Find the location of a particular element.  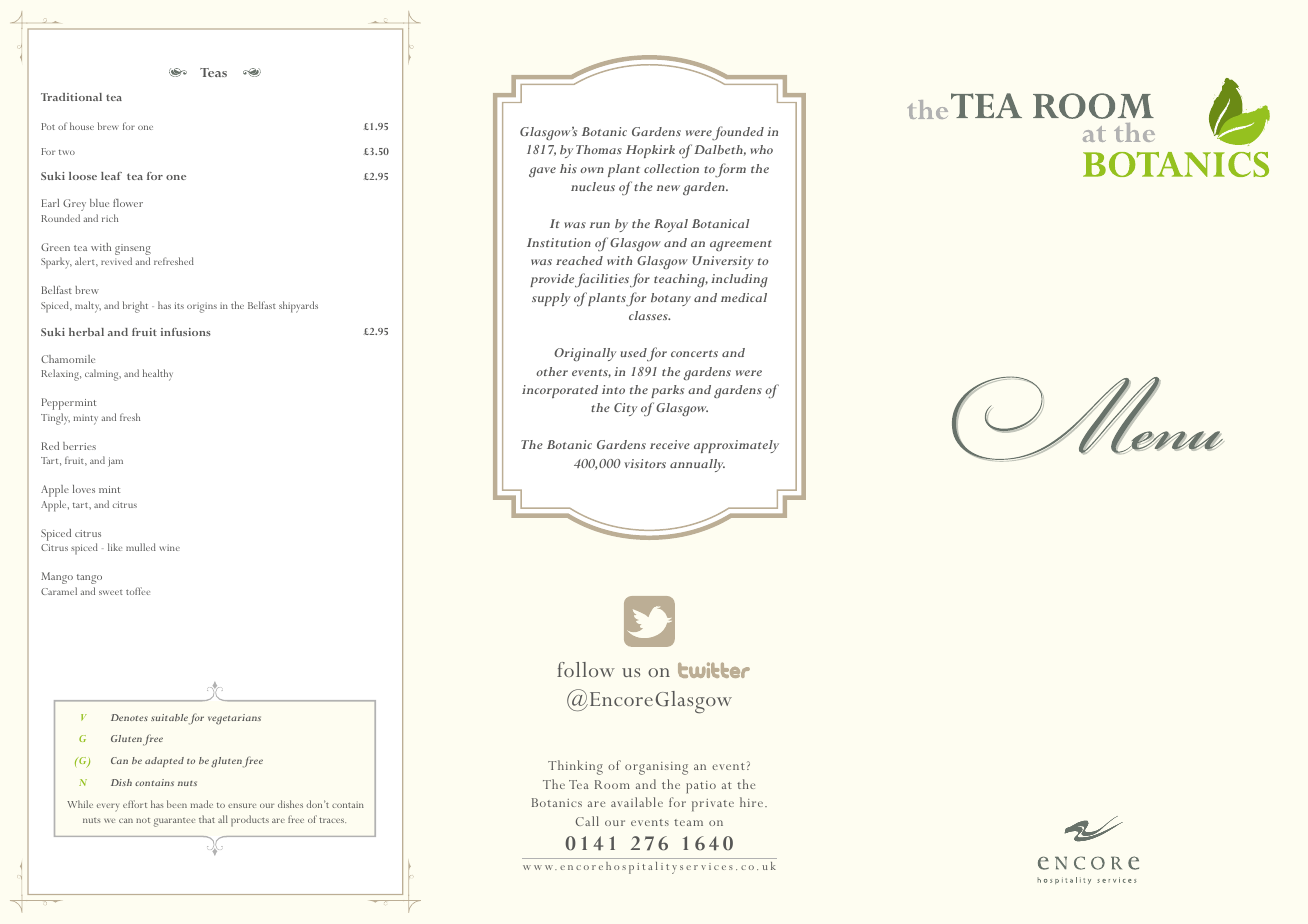

wine is located at coordinates (169, 547).
